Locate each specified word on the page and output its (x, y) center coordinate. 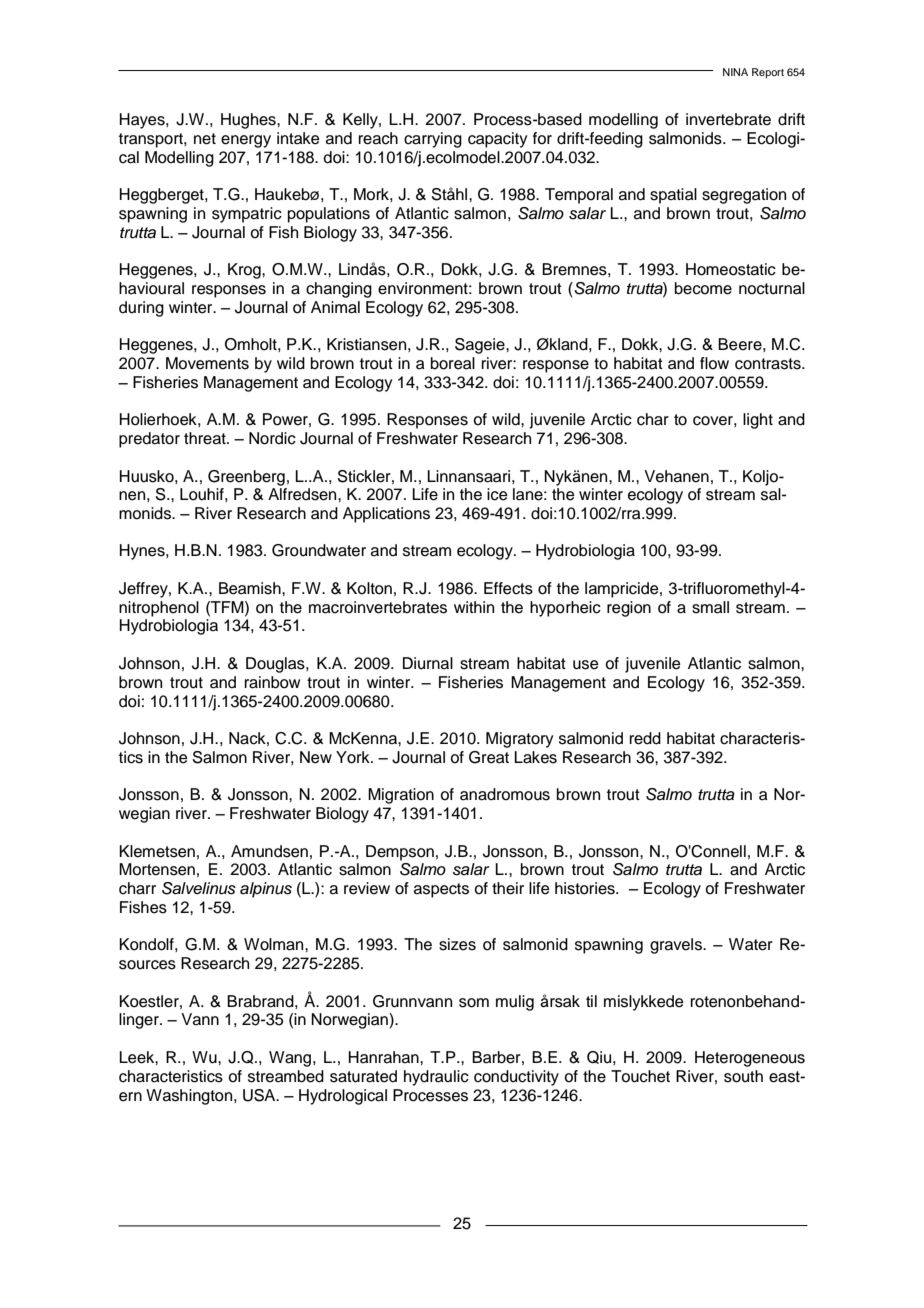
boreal (453, 363)
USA (260, 1095)
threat (206, 438)
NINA (735, 72)
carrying (433, 140)
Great (489, 757)
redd (645, 738)
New (316, 757)
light (758, 421)
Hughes (249, 121)
